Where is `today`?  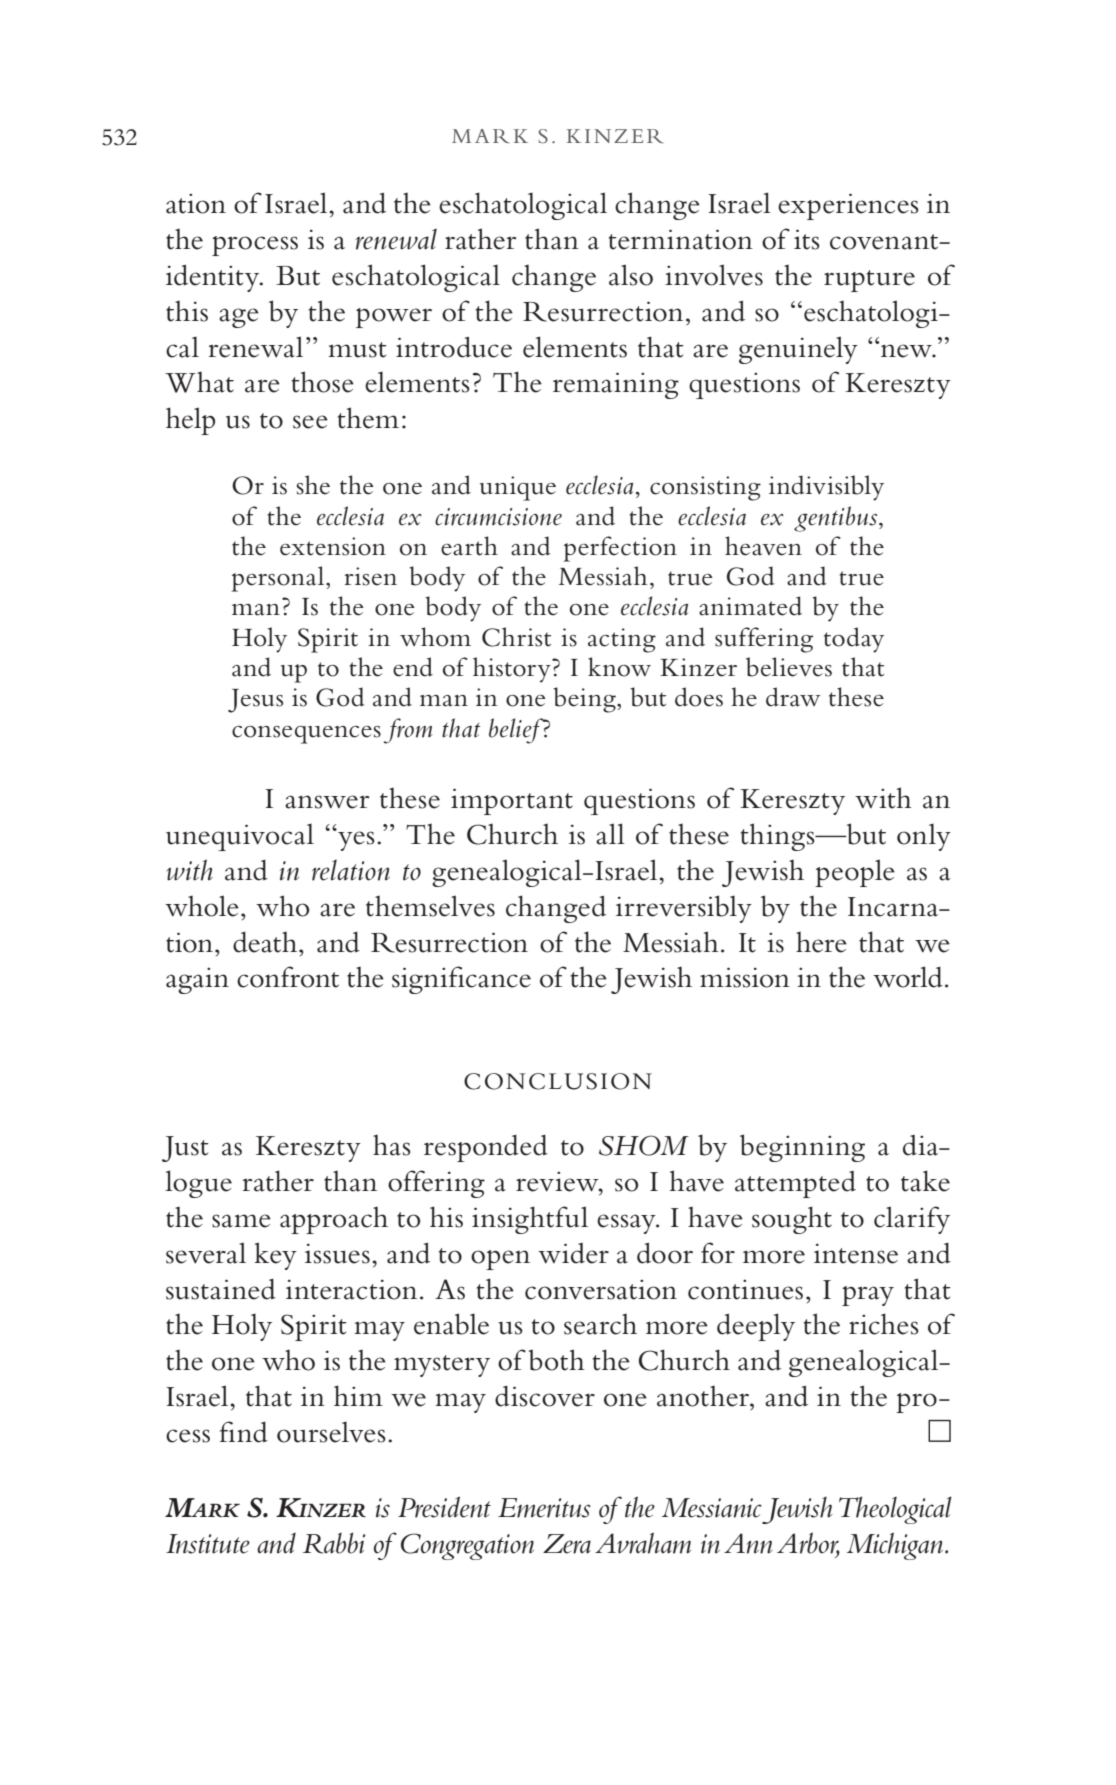 today is located at coordinates (854, 640).
